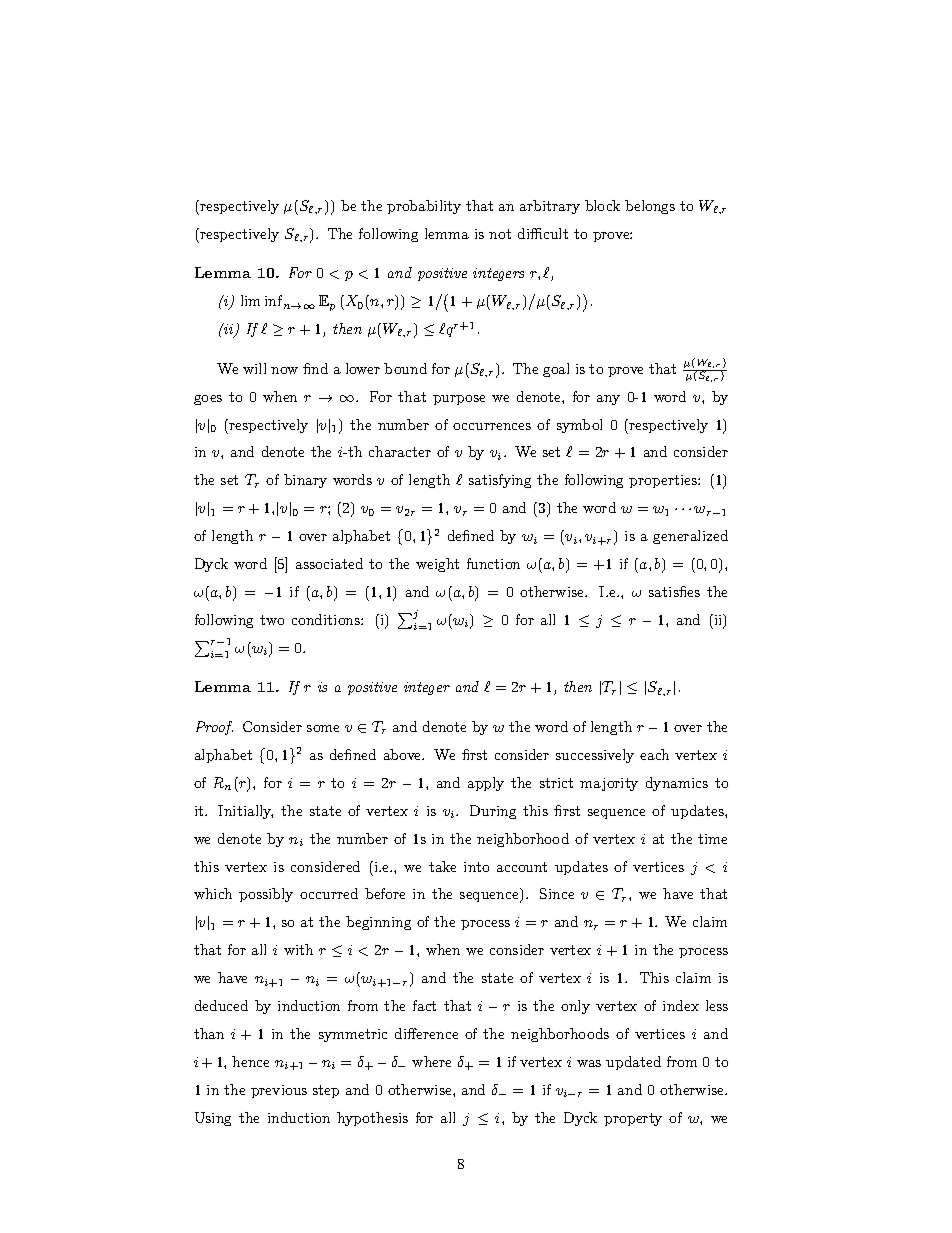 The height and width of the image is (1233, 952). Describe the element at coordinates (431, 1061) in the image. I see `where` at that location.
